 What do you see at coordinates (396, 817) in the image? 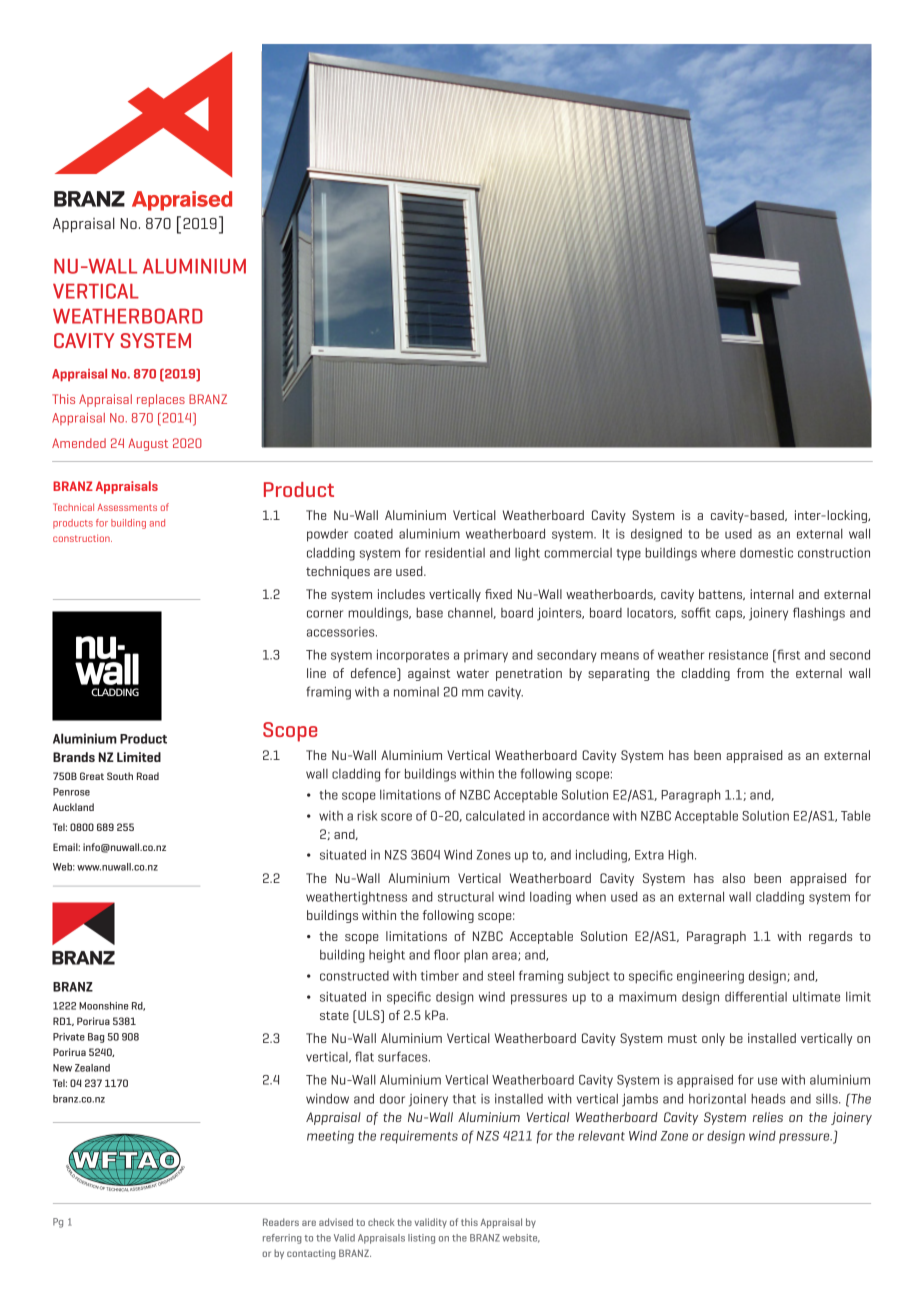
I see `score` at bounding box center [396, 817].
